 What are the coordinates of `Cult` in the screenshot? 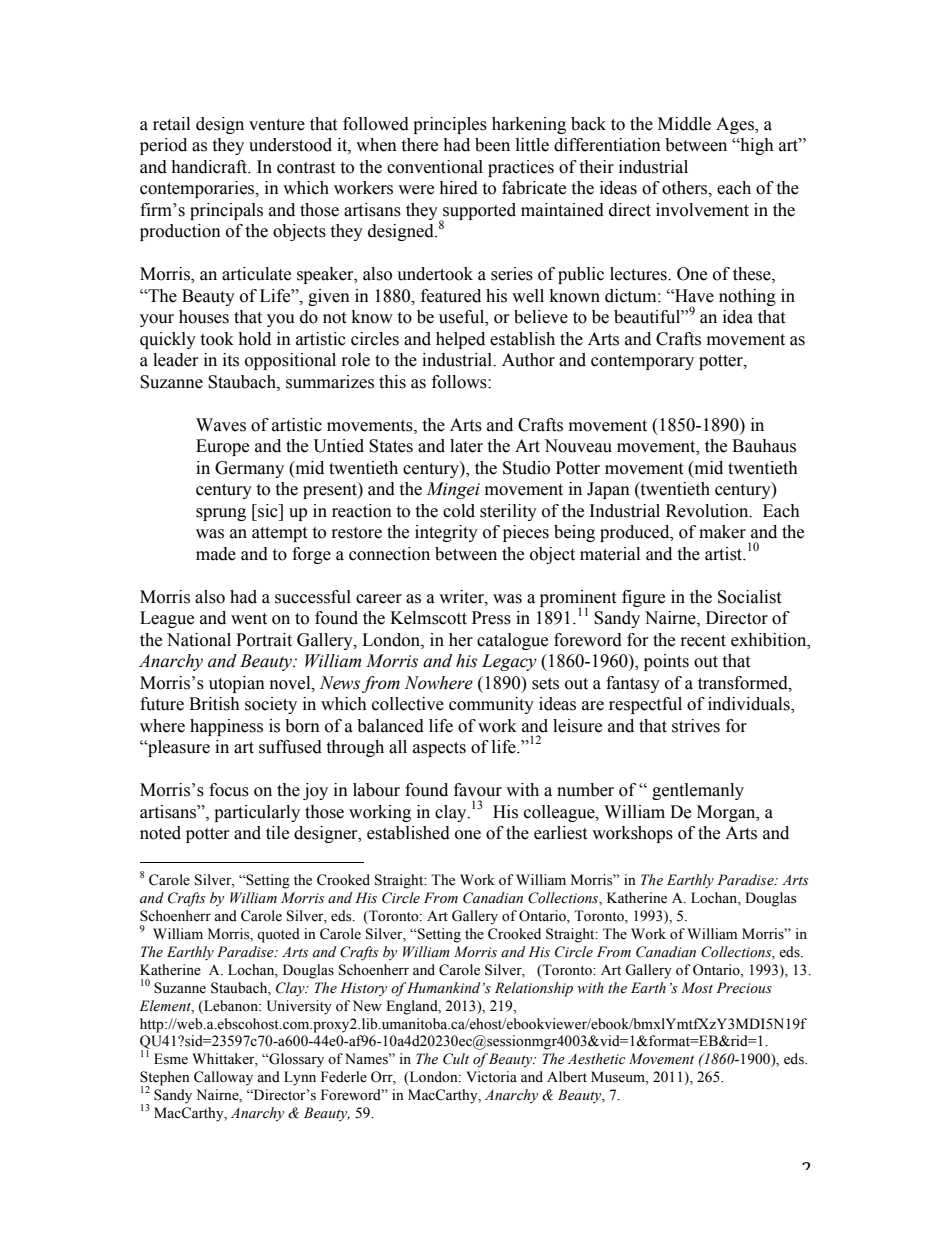 It's located at (456, 1059).
